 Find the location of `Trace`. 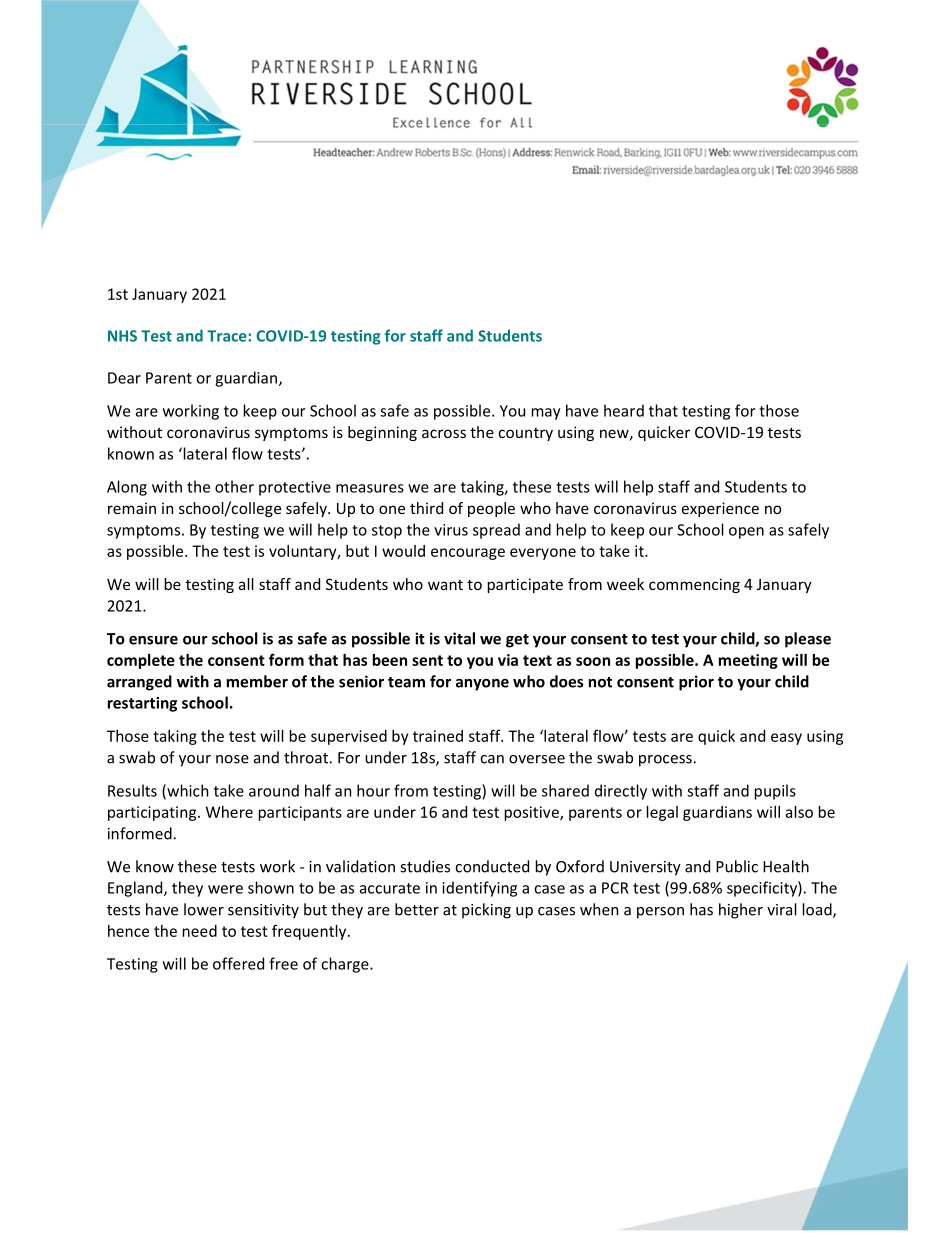

Trace is located at coordinates (228, 336).
